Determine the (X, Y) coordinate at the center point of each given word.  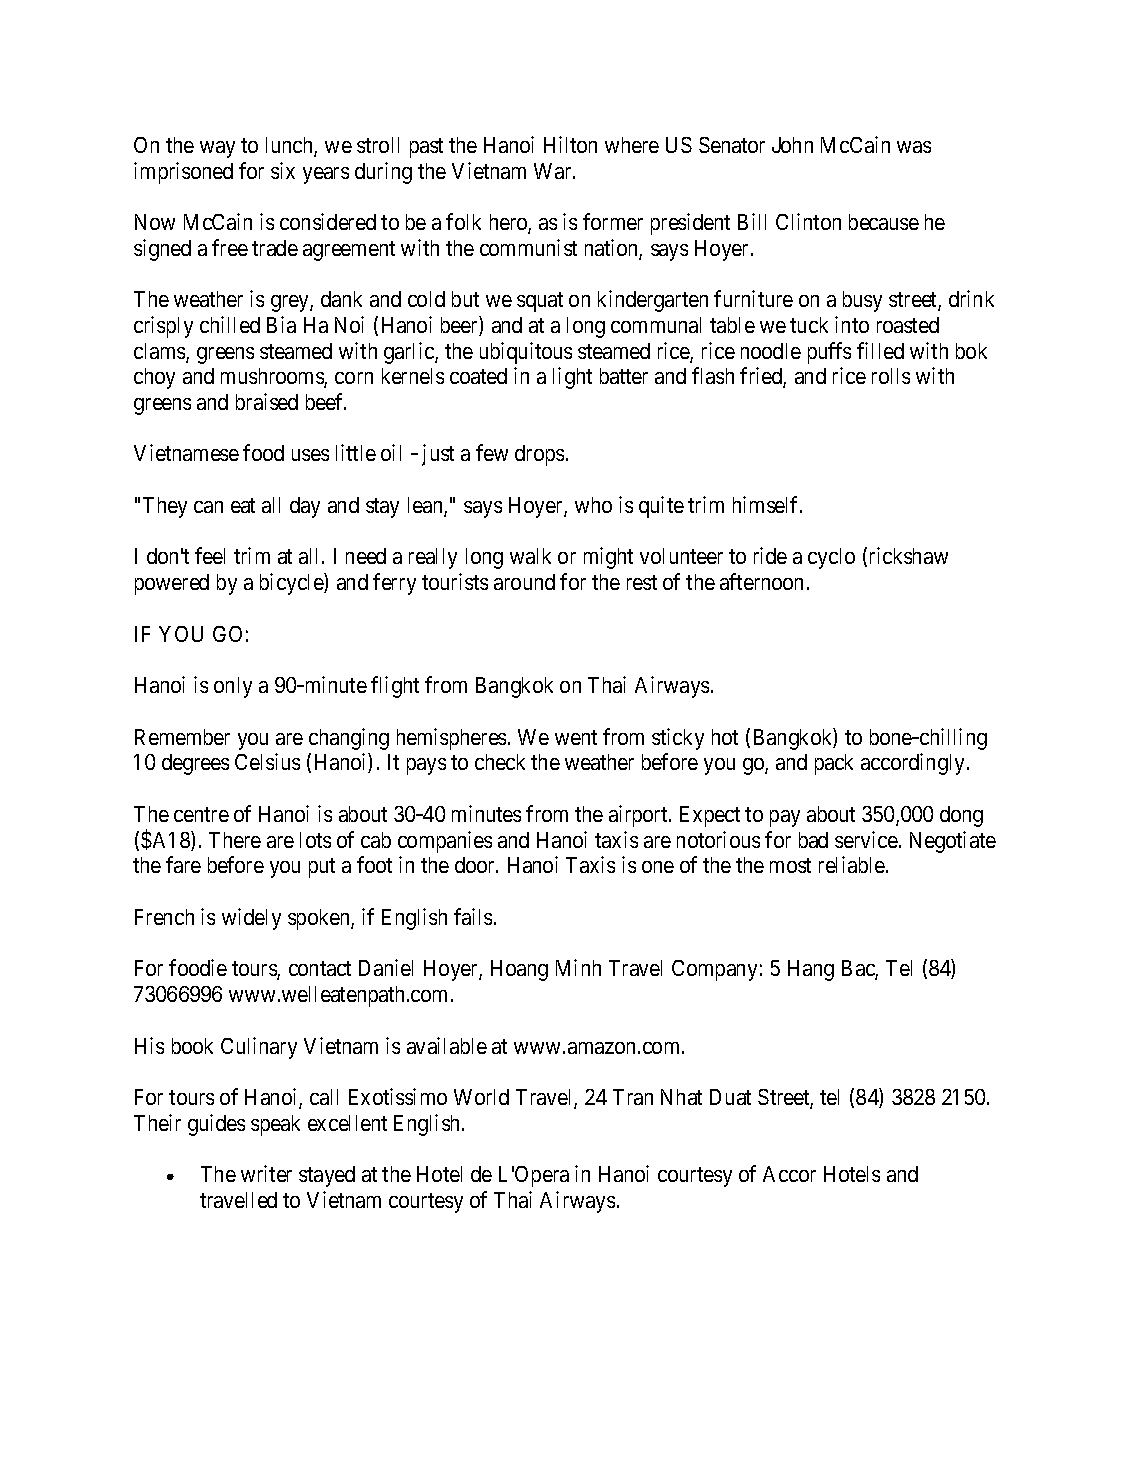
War (554, 171)
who (593, 505)
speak (275, 1125)
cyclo (831, 558)
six (283, 170)
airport (639, 816)
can (208, 507)
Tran (633, 1097)
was (914, 147)
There (235, 840)
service (867, 839)
